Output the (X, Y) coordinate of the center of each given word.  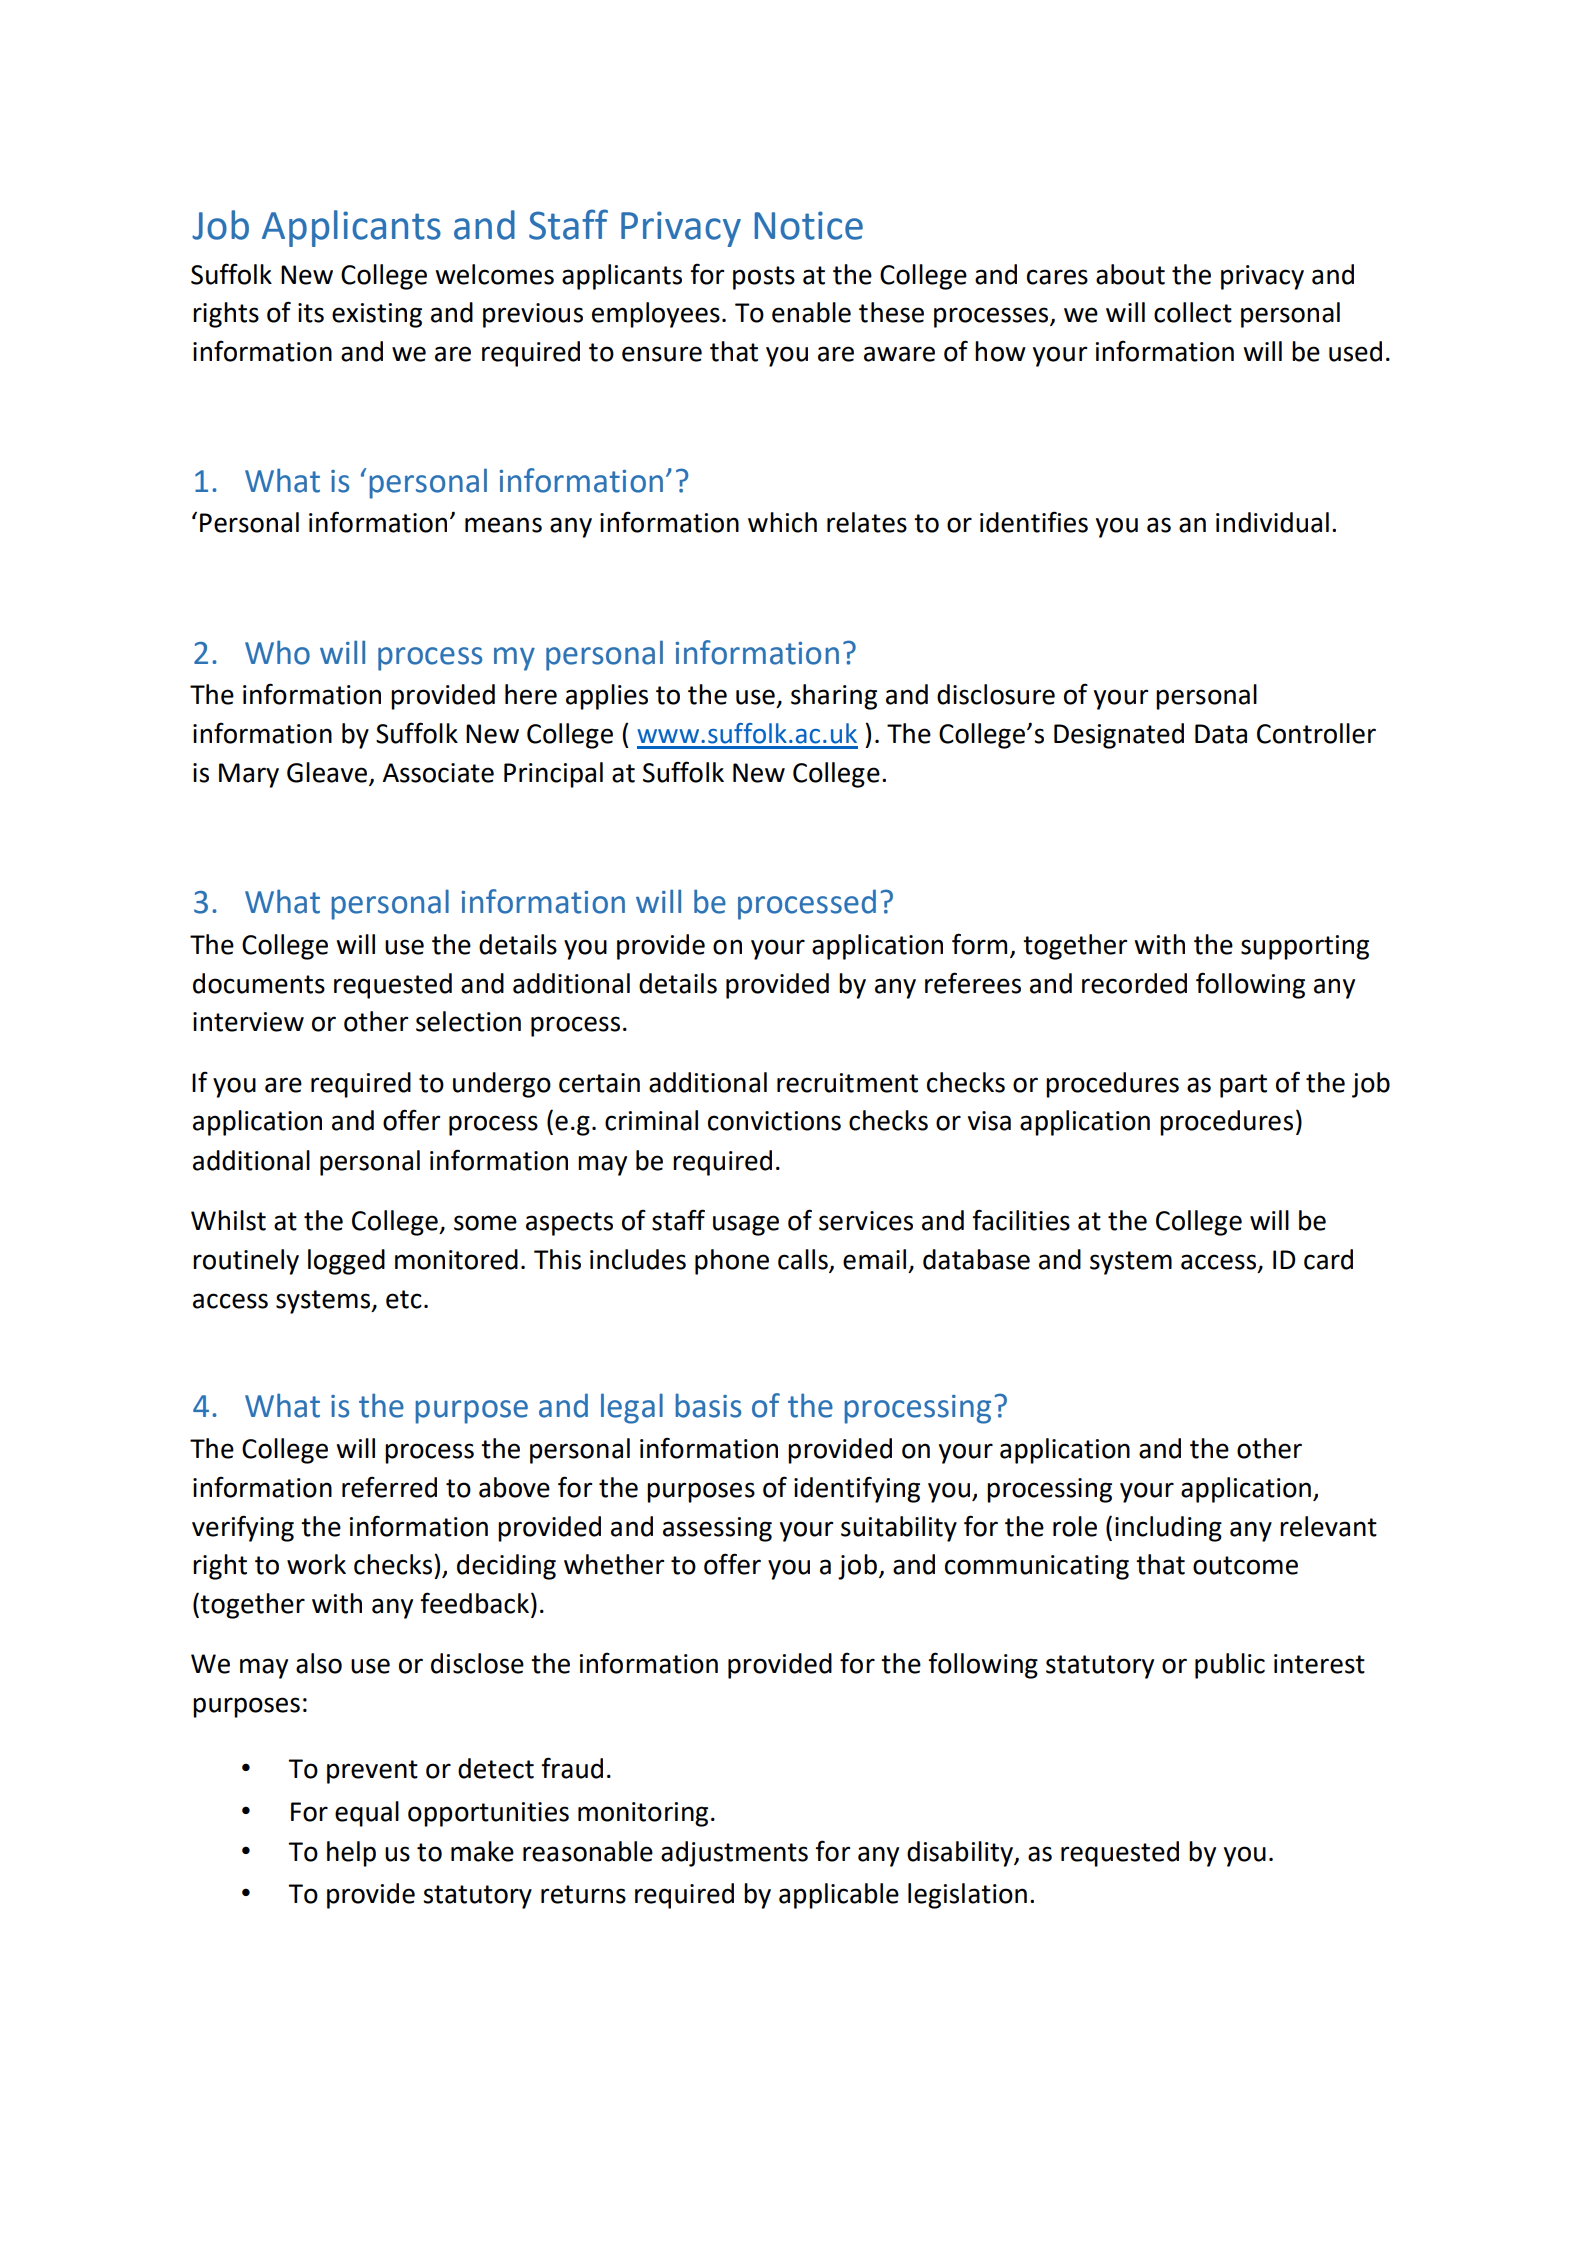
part (1243, 1086)
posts (764, 278)
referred (389, 1487)
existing (377, 315)
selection (468, 1021)
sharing (834, 697)
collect (1193, 312)
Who (277, 652)
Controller (1316, 733)
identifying (857, 1489)
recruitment (847, 1083)
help (351, 1854)
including (1168, 1529)
